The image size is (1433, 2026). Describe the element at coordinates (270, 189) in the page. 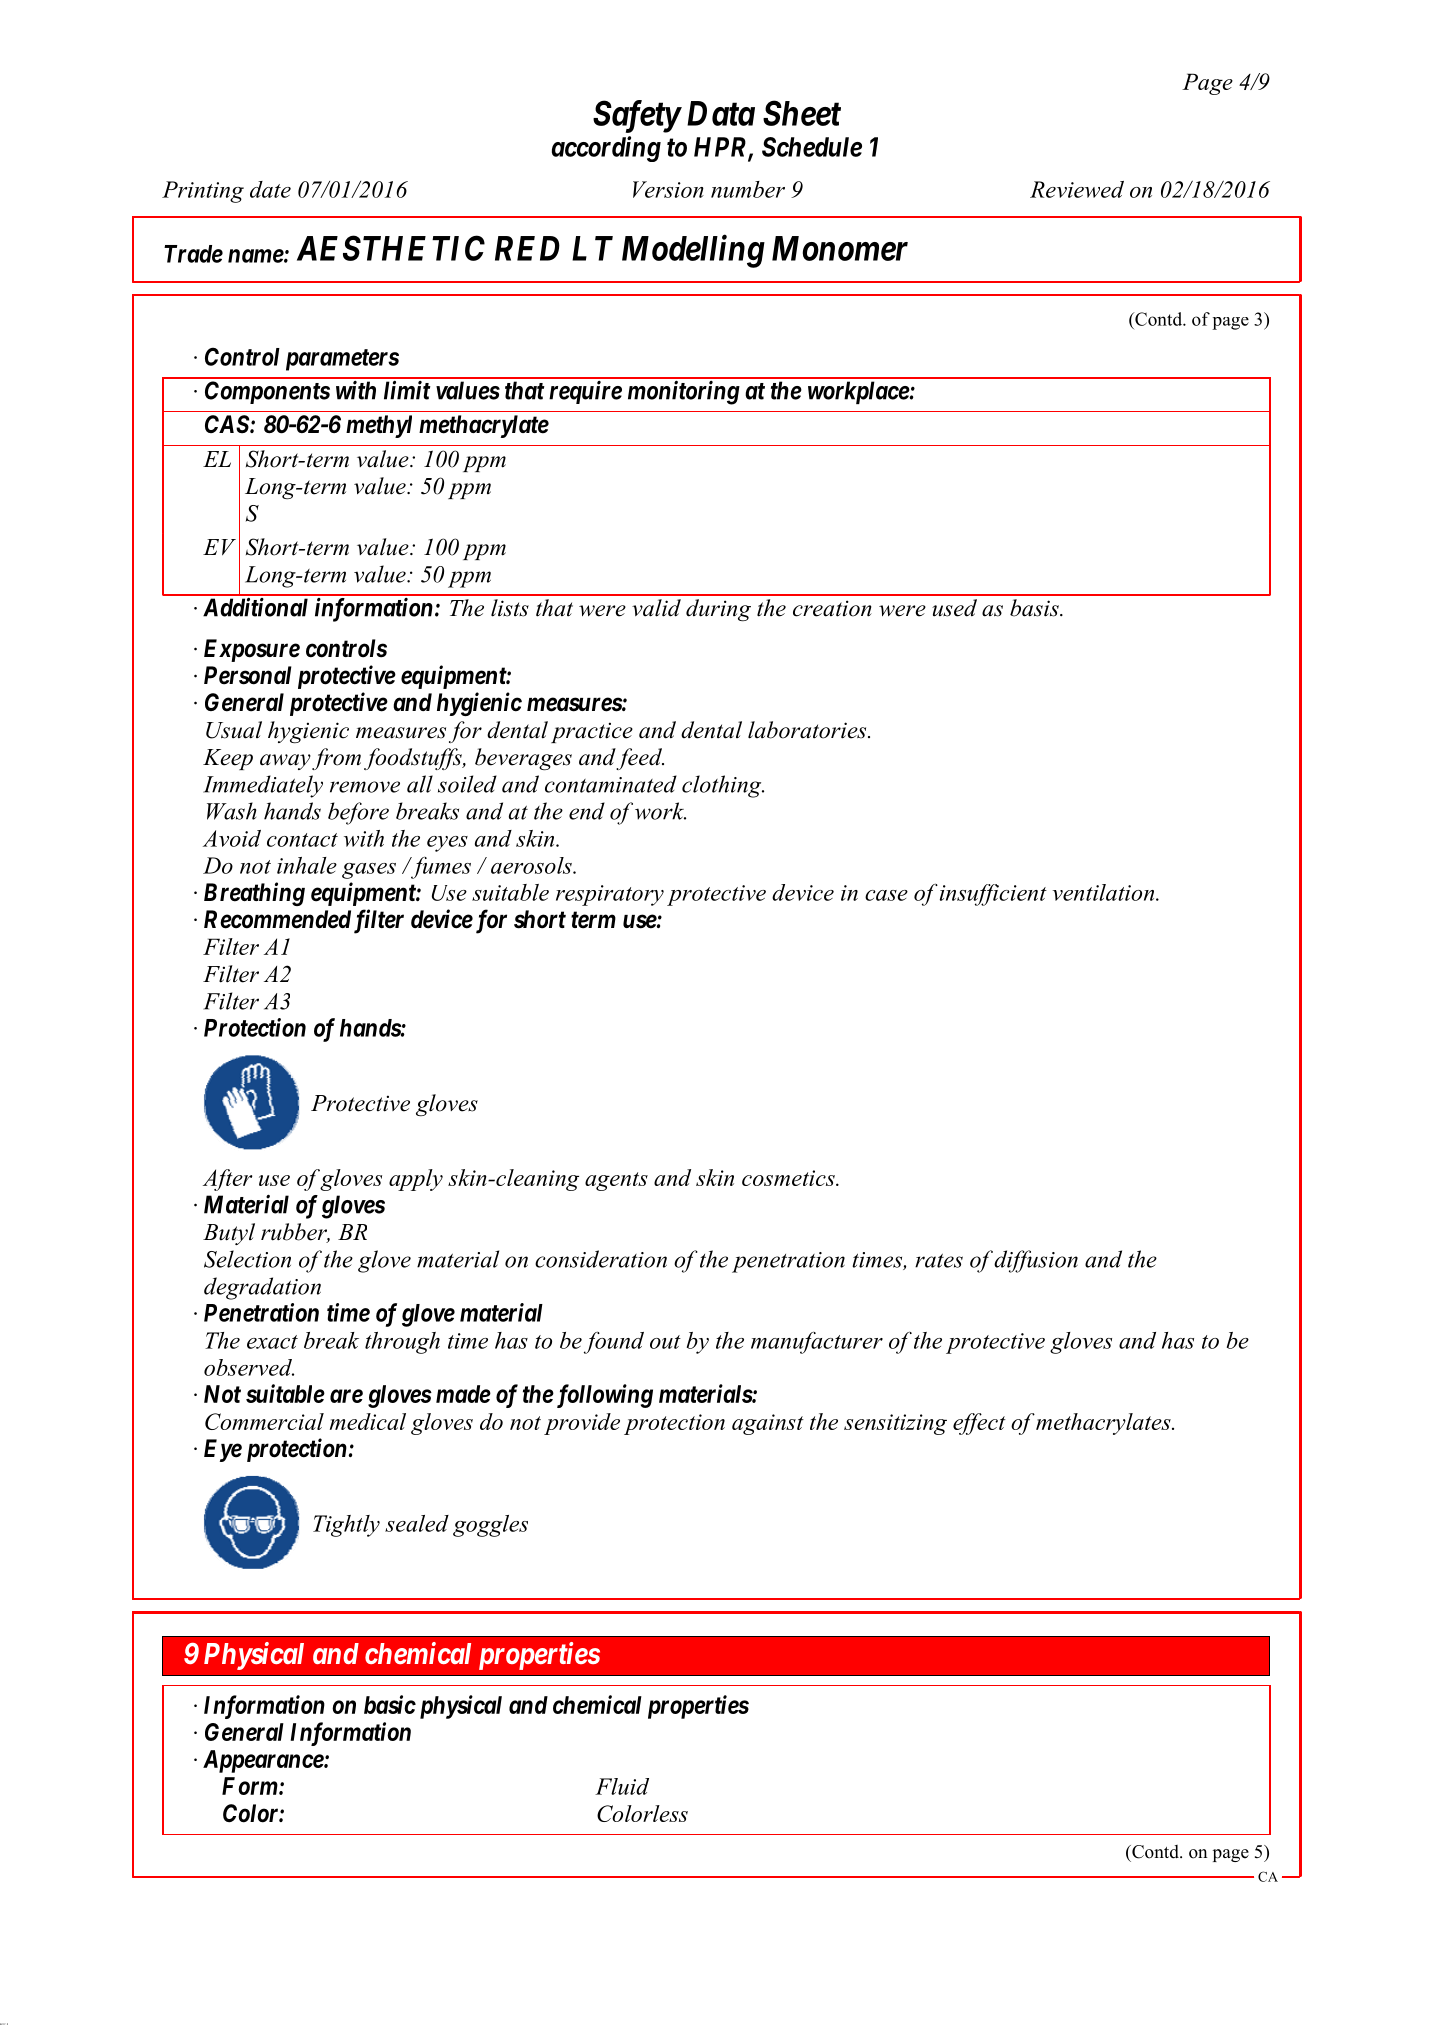

I see `date` at that location.
